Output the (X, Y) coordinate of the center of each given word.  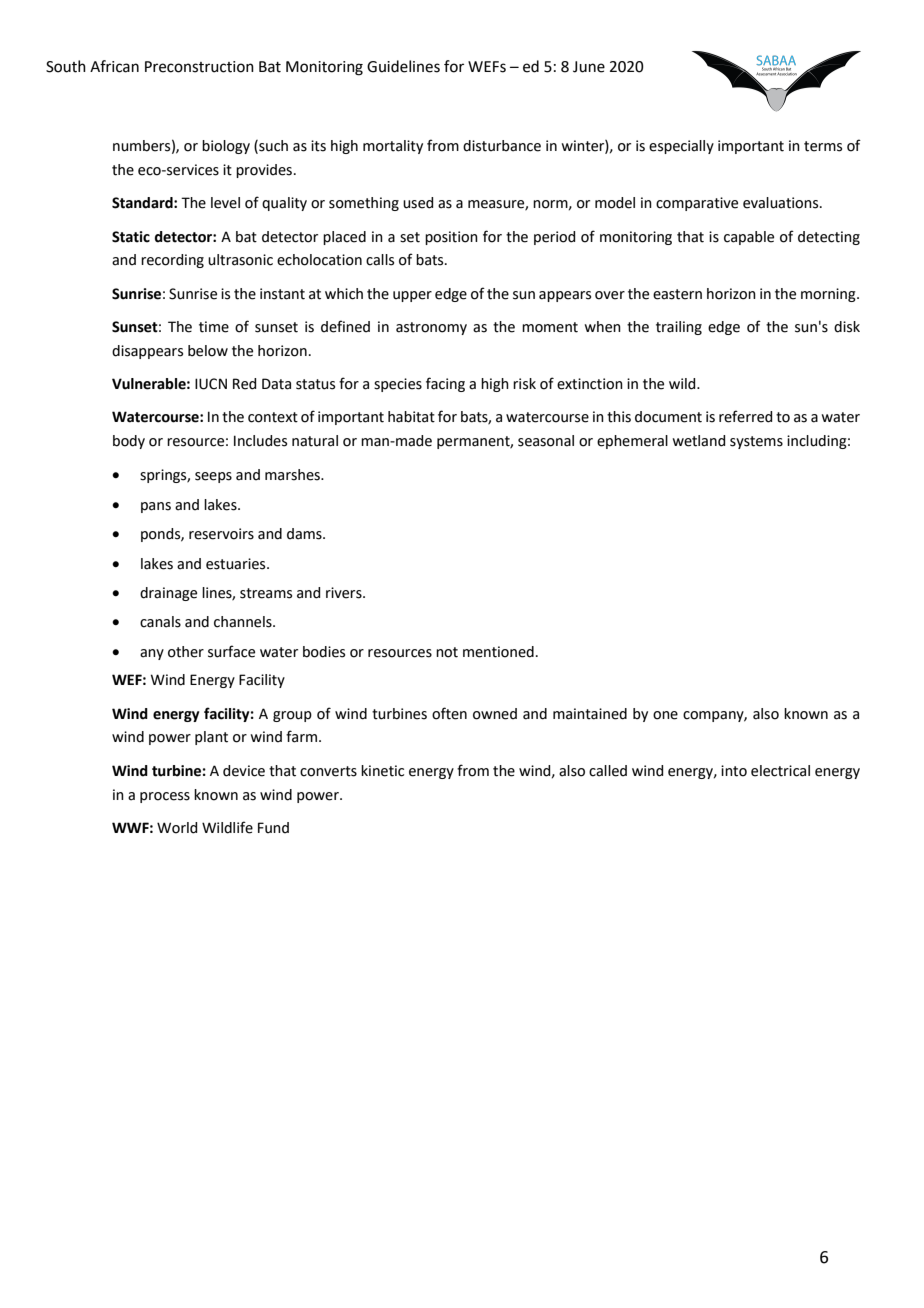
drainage (168, 594)
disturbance (502, 146)
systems (756, 442)
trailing (679, 328)
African (114, 66)
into (734, 771)
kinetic (382, 771)
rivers (345, 593)
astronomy (431, 328)
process (165, 797)
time (214, 327)
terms (823, 146)
